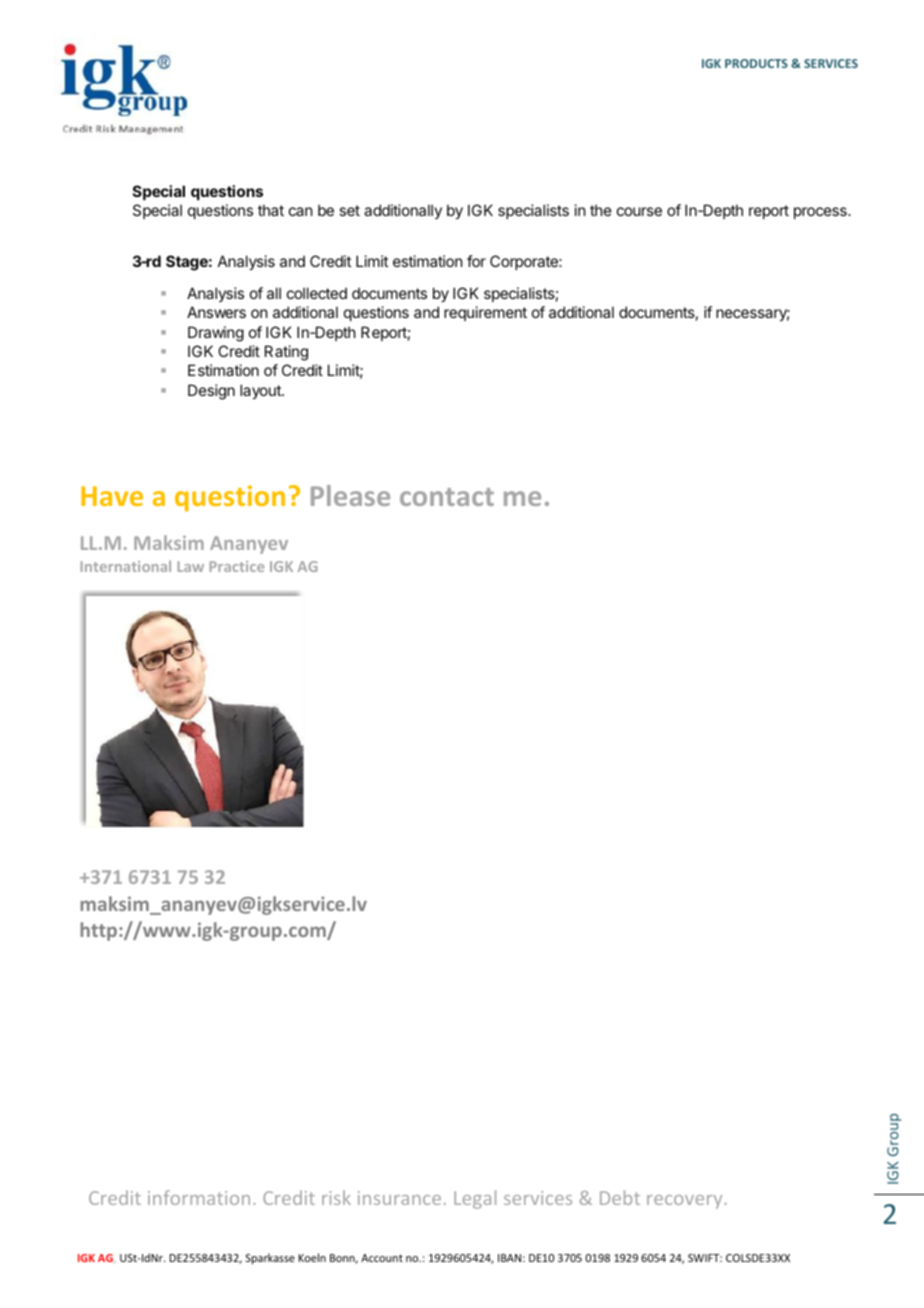 Image resolution: width=924 pixels, height=1308 pixels. What do you see at coordinates (756, 63) in the page?
I see `PRODUCTS` at bounding box center [756, 63].
